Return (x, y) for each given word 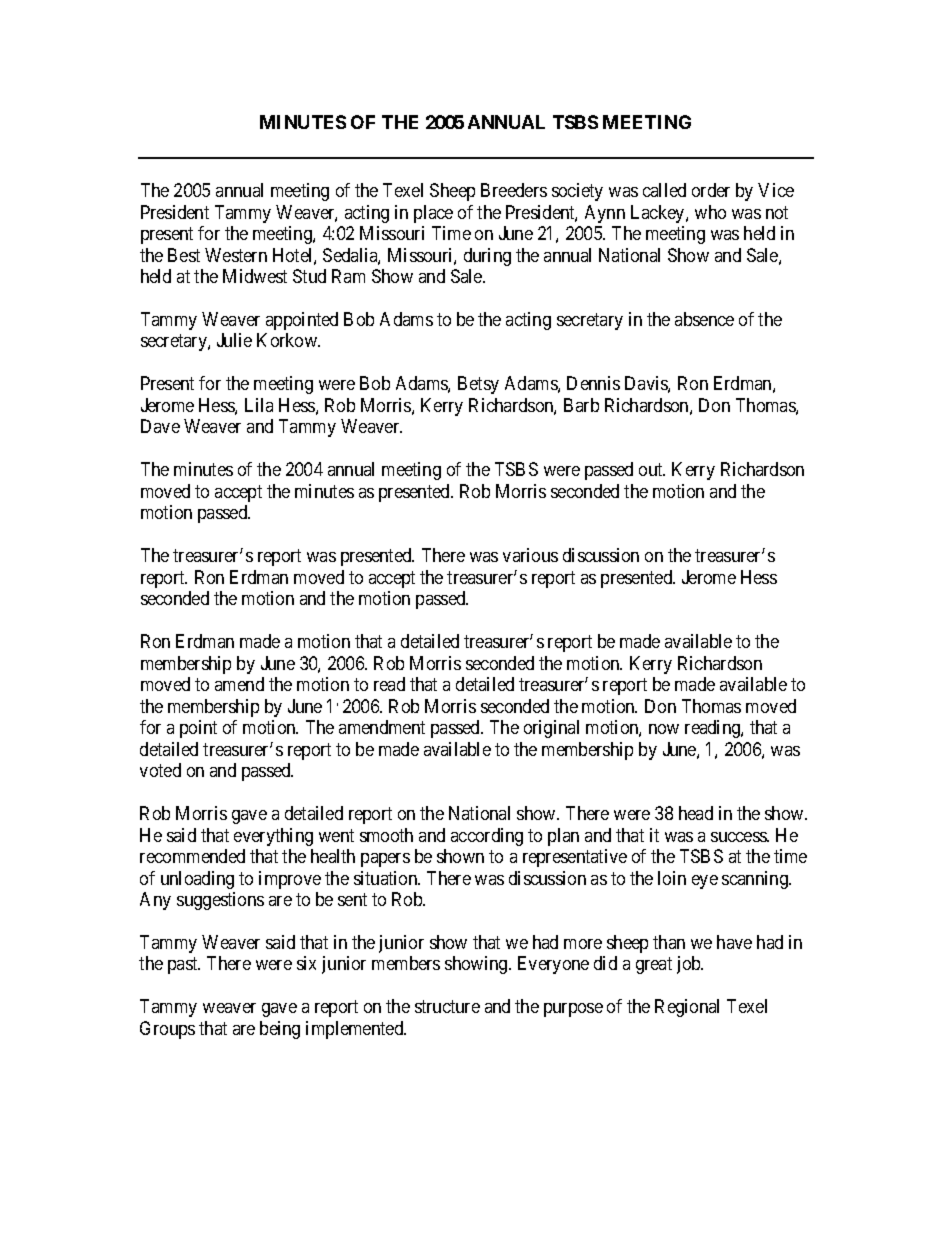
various (530, 555)
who (710, 212)
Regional (687, 1008)
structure (447, 1007)
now (664, 729)
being (280, 1030)
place (433, 214)
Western (236, 255)
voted (160, 770)
